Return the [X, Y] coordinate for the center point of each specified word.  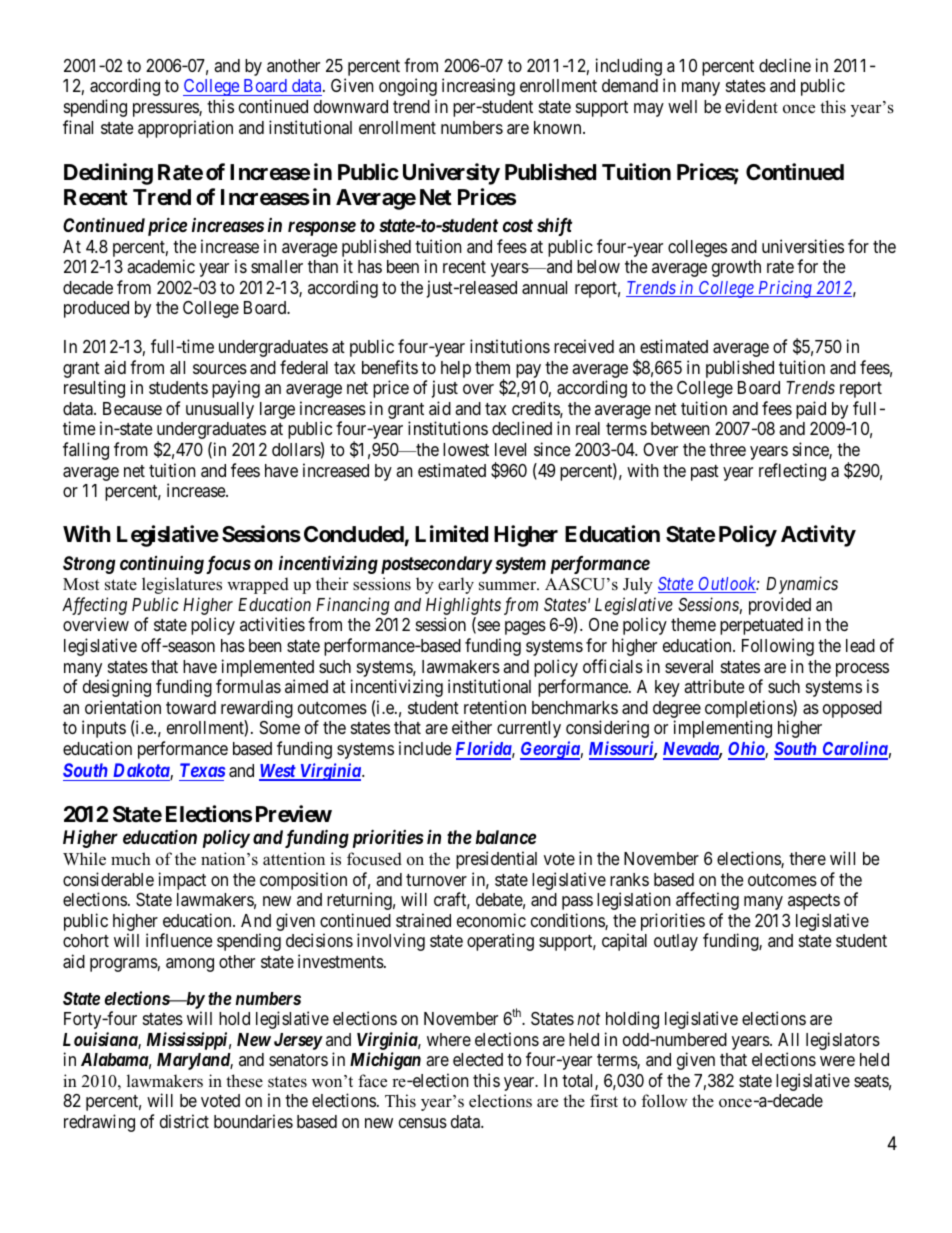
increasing [478, 87]
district [184, 1121]
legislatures [182, 585]
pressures [166, 110]
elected [478, 1059]
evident [751, 106]
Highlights [463, 606]
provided [780, 607]
